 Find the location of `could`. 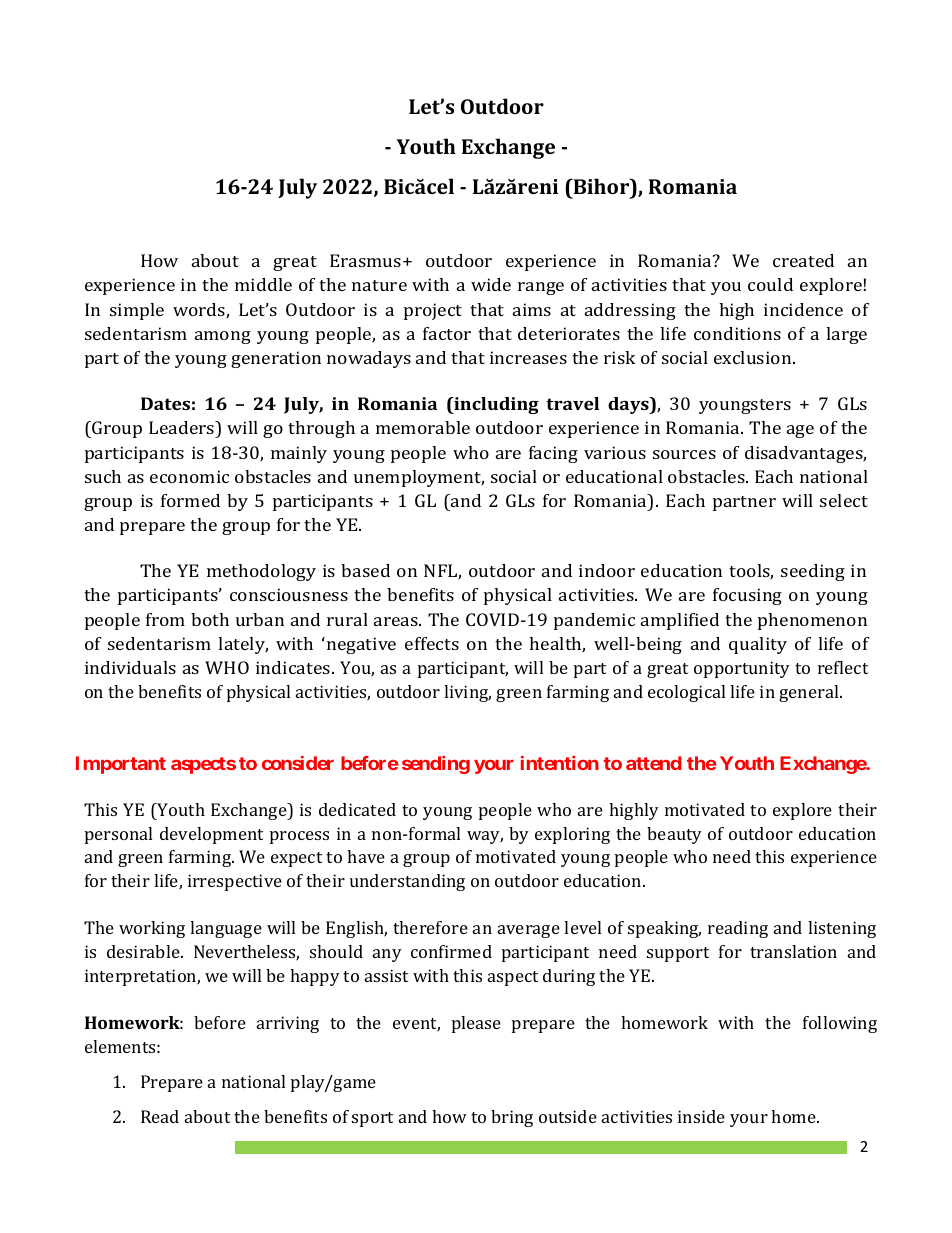

could is located at coordinates (770, 284).
